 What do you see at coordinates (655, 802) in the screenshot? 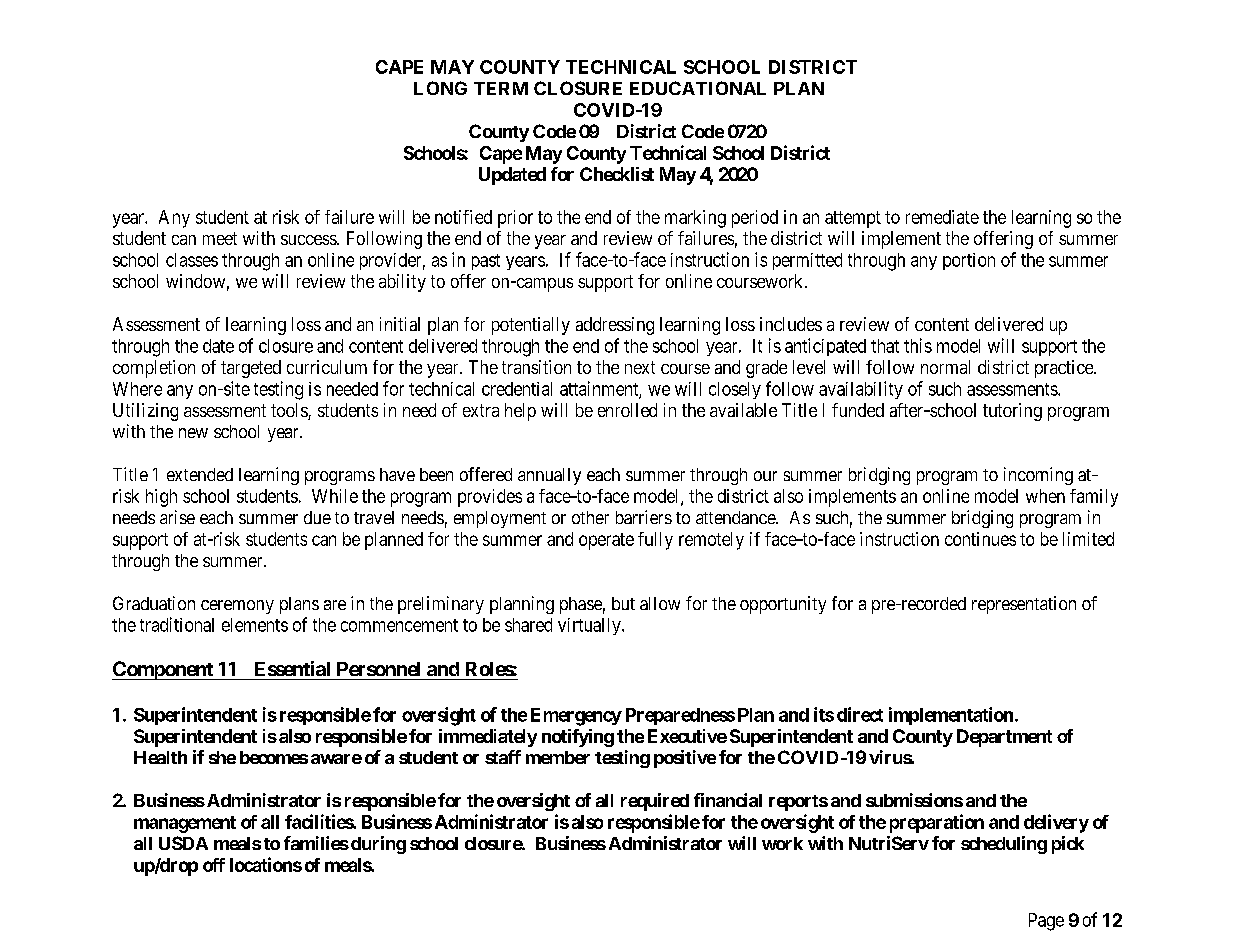
I see `required` at bounding box center [655, 802].
